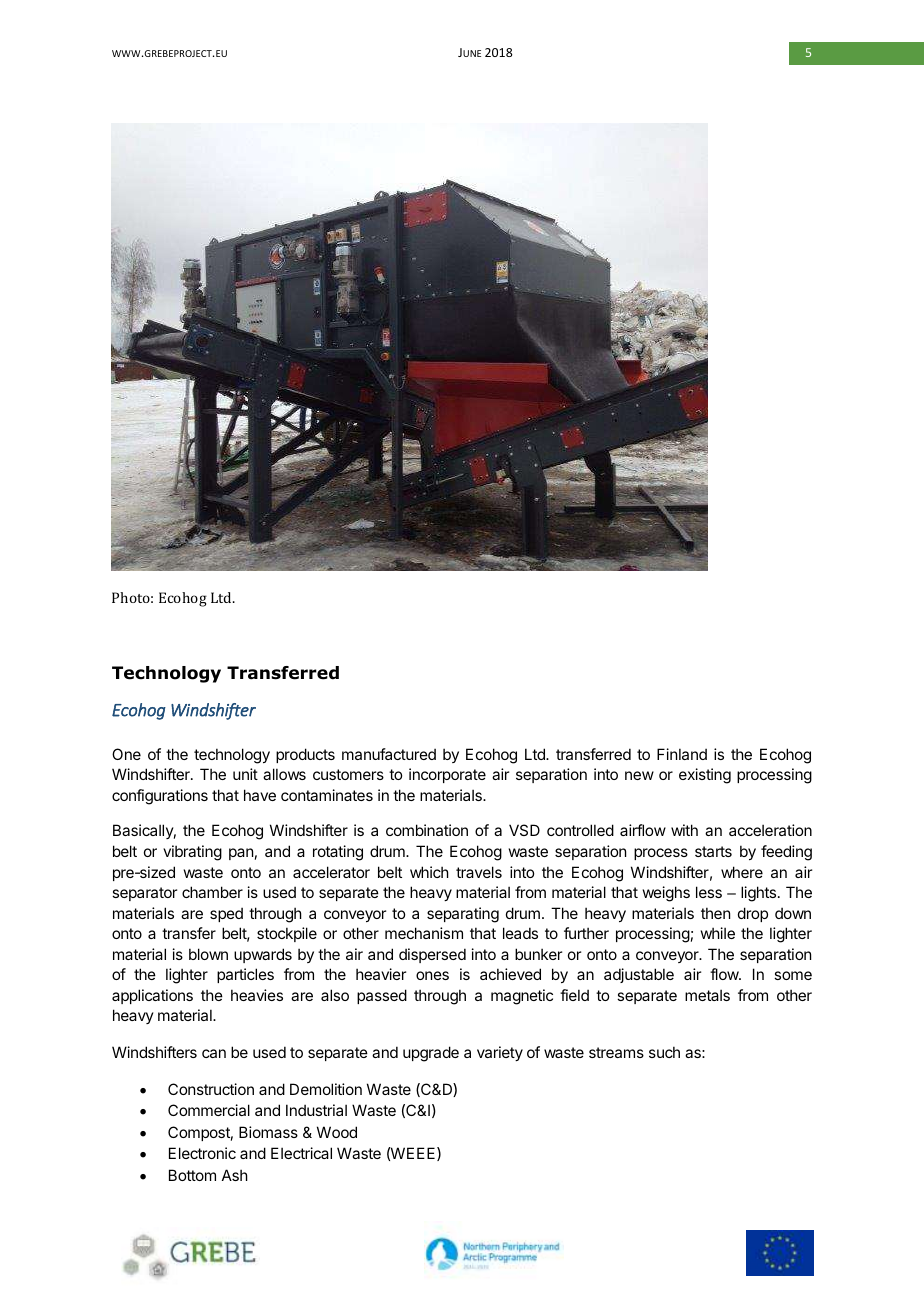 Image resolution: width=924 pixels, height=1308 pixels. Describe the element at coordinates (432, 955) in the page. I see `dispersed` at that location.
